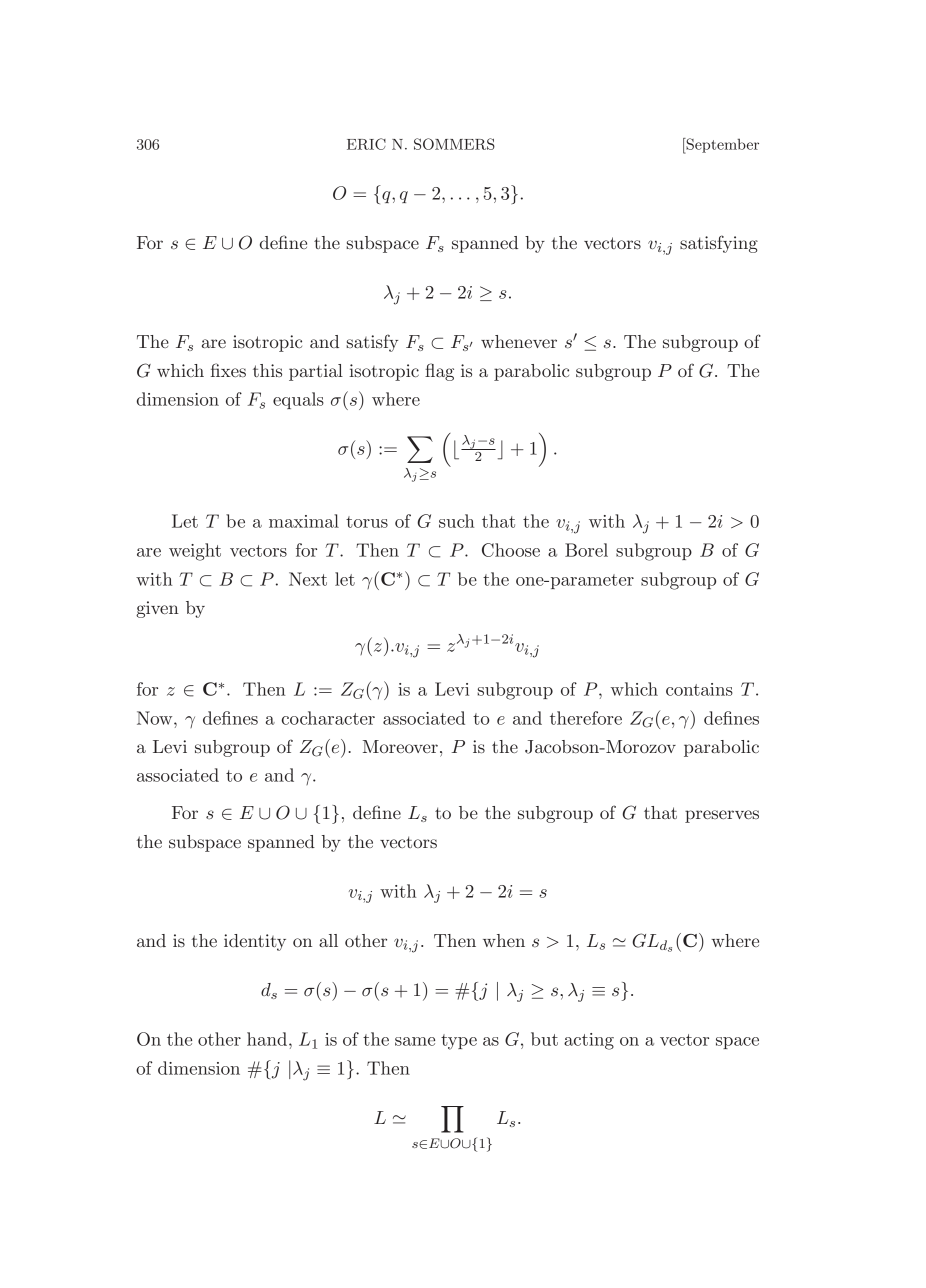  What do you see at coordinates (255, 942) in the screenshot?
I see `identity` at bounding box center [255, 942].
